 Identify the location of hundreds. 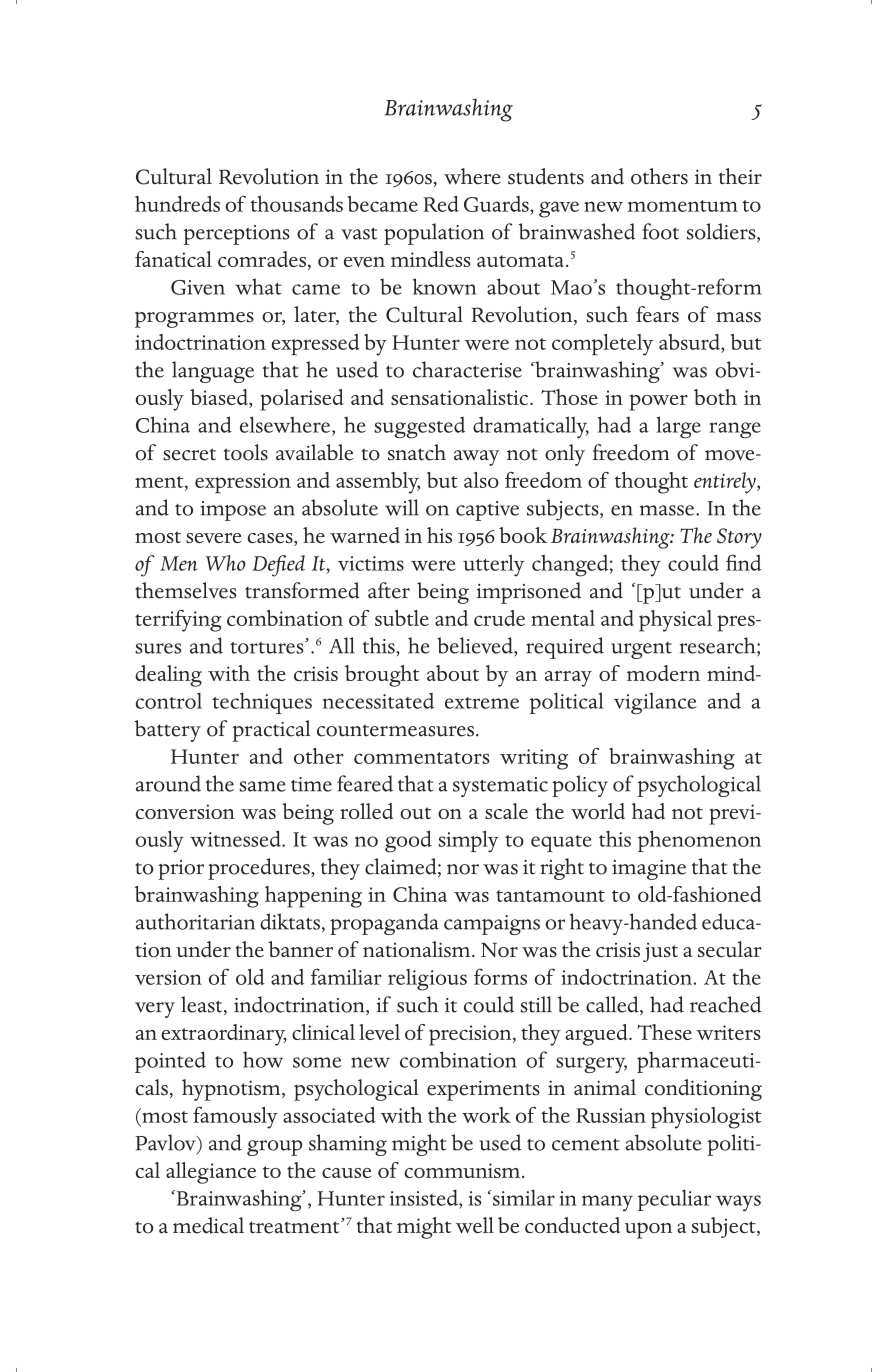
(177, 204).
